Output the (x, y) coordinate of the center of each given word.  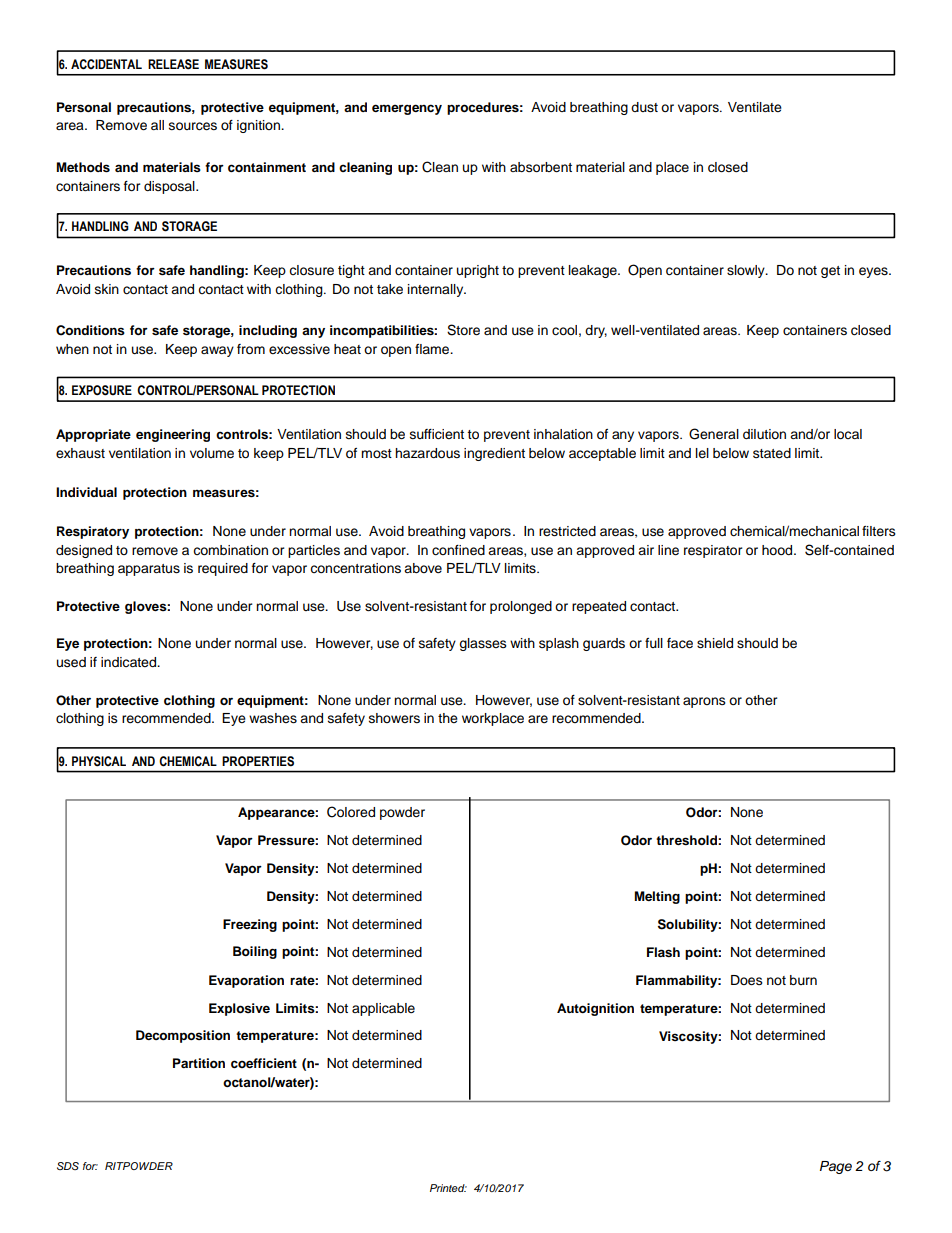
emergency (407, 109)
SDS (68, 1166)
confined (458, 550)
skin (107, 289)
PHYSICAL (99, 761)
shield (715, 643)
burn (803, 980)
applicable (383, 1009)
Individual (86, 492)
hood (778, 550)
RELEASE (173, 64)
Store (463, 330)
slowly (747, 271)
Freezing (250, 925)
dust (644, 107)
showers (394, 718)
